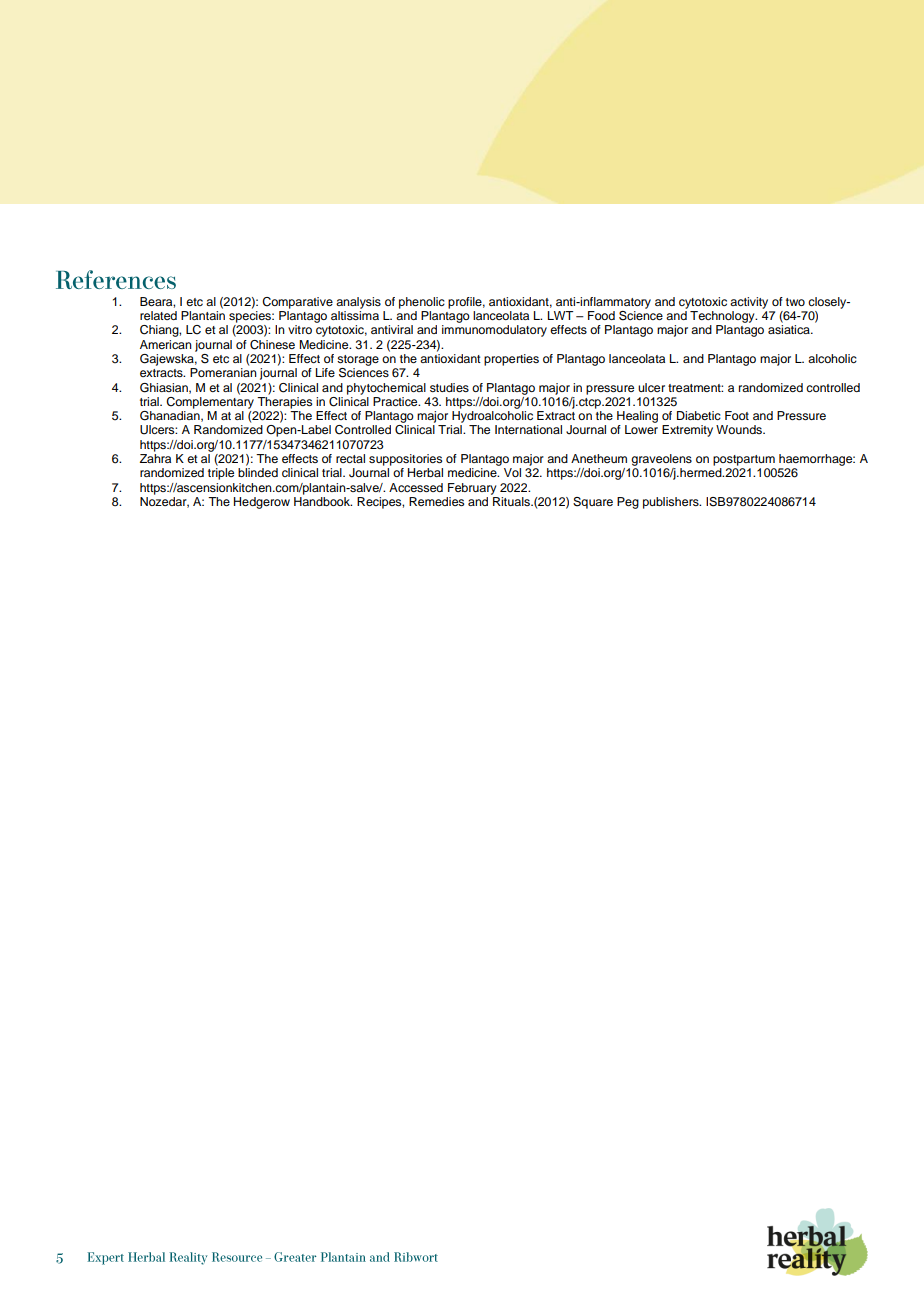  What do you see at coordinates (210, 401) in the document?
I see `Complementary` at bounding box center [210, 401].
